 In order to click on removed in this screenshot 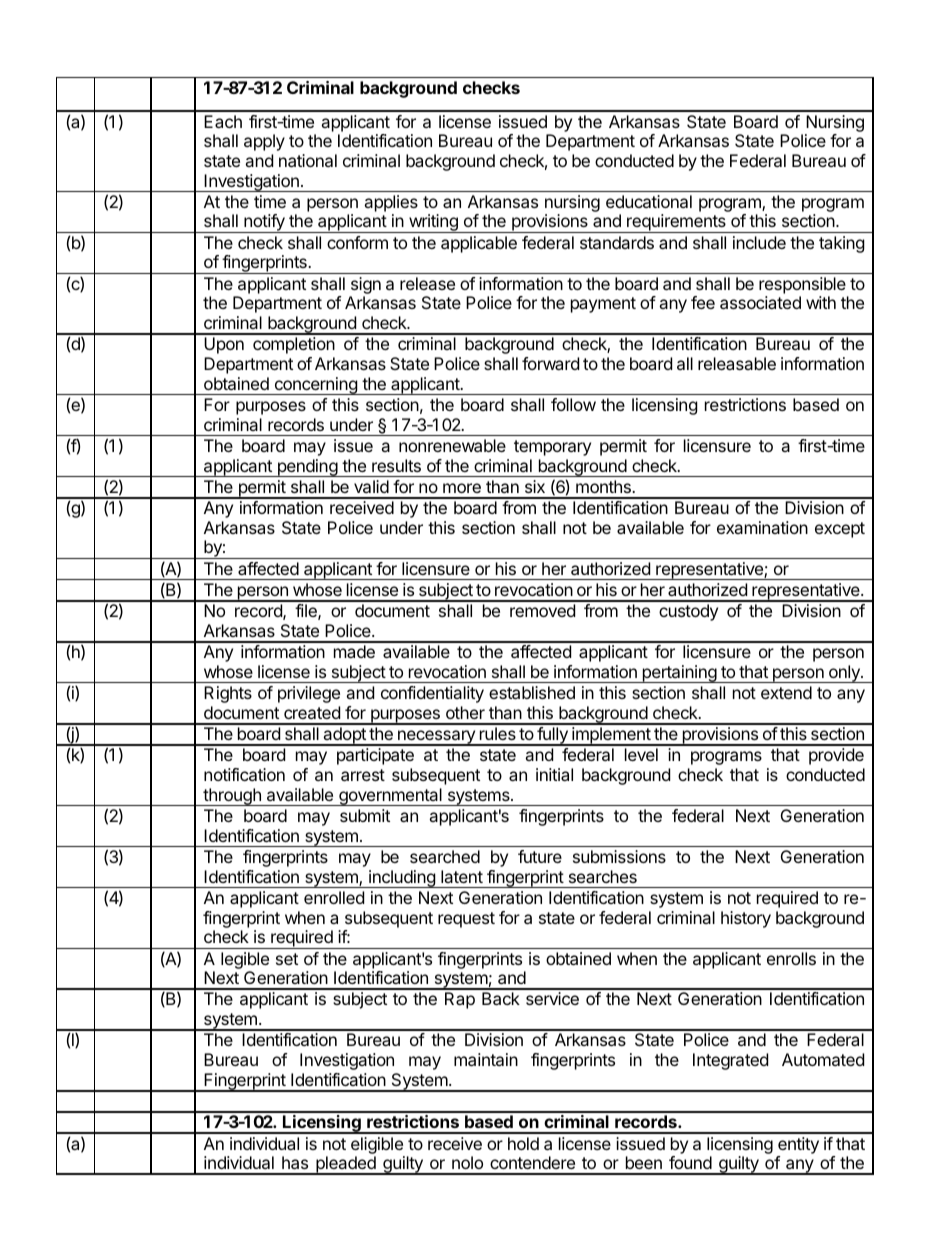, I will do `click(542, 610)`.
